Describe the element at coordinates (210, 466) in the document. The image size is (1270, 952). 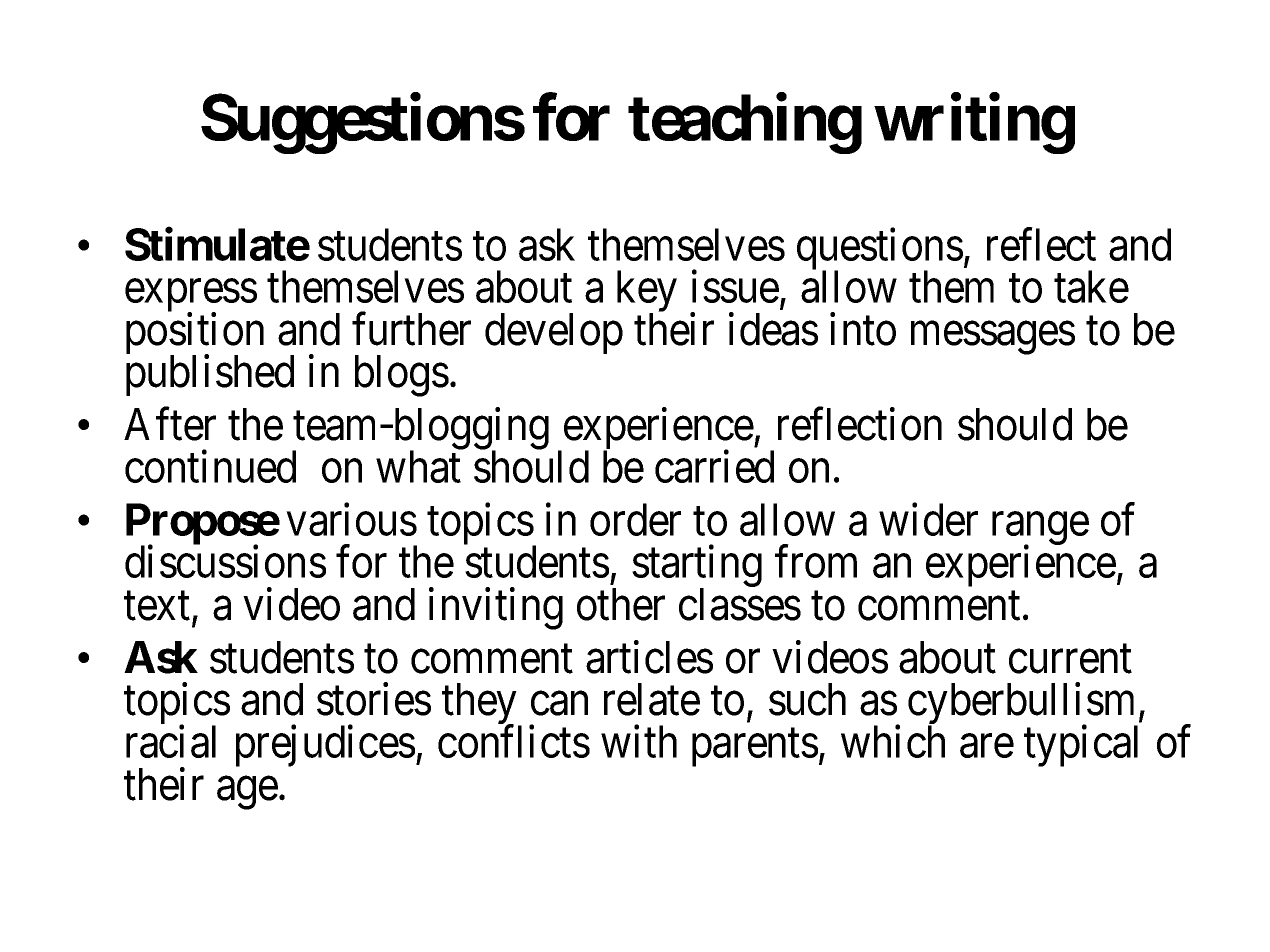
I see `continued` at that location.
